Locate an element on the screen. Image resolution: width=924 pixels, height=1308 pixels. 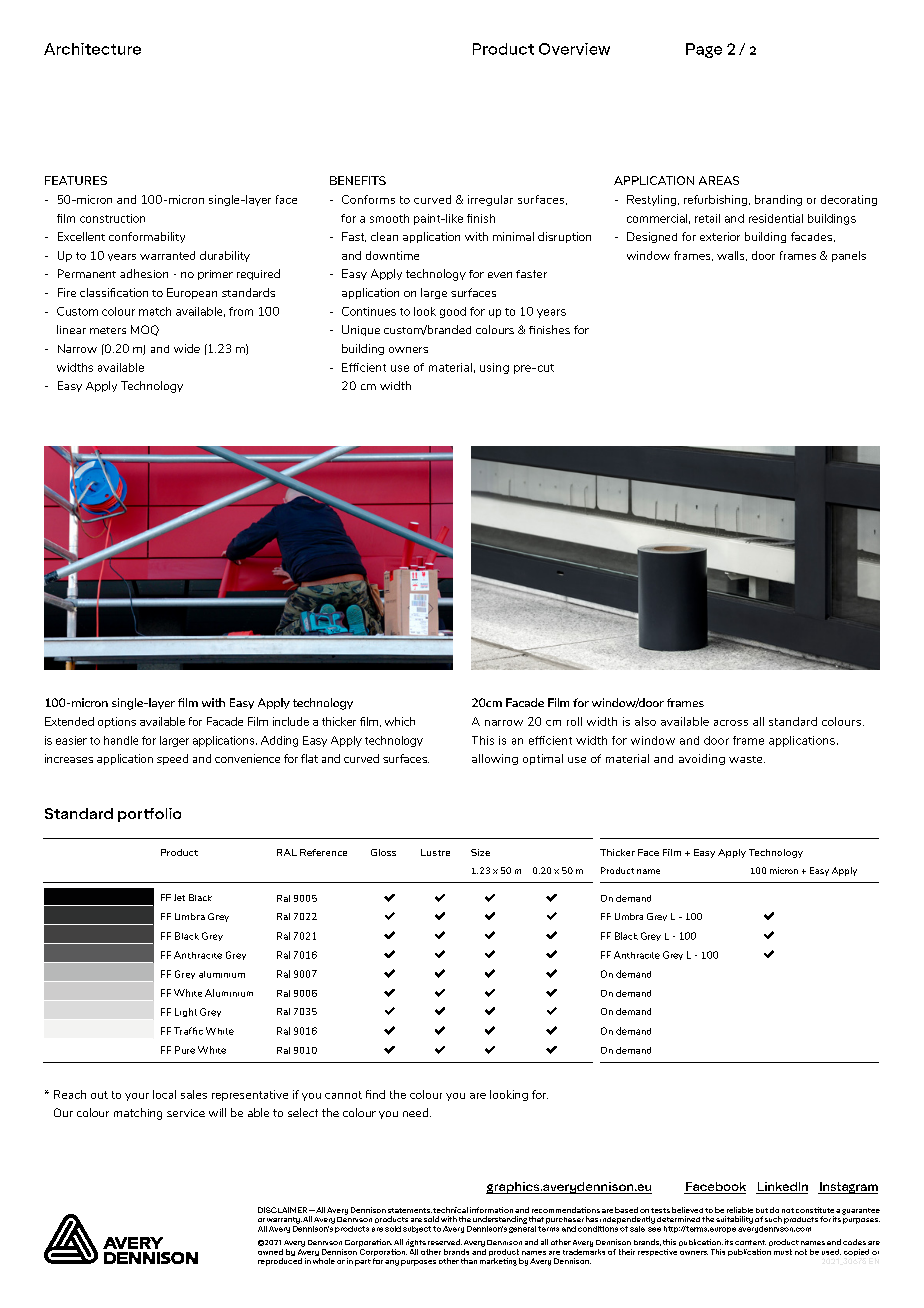
Size is located at coordinates (480, 852).
